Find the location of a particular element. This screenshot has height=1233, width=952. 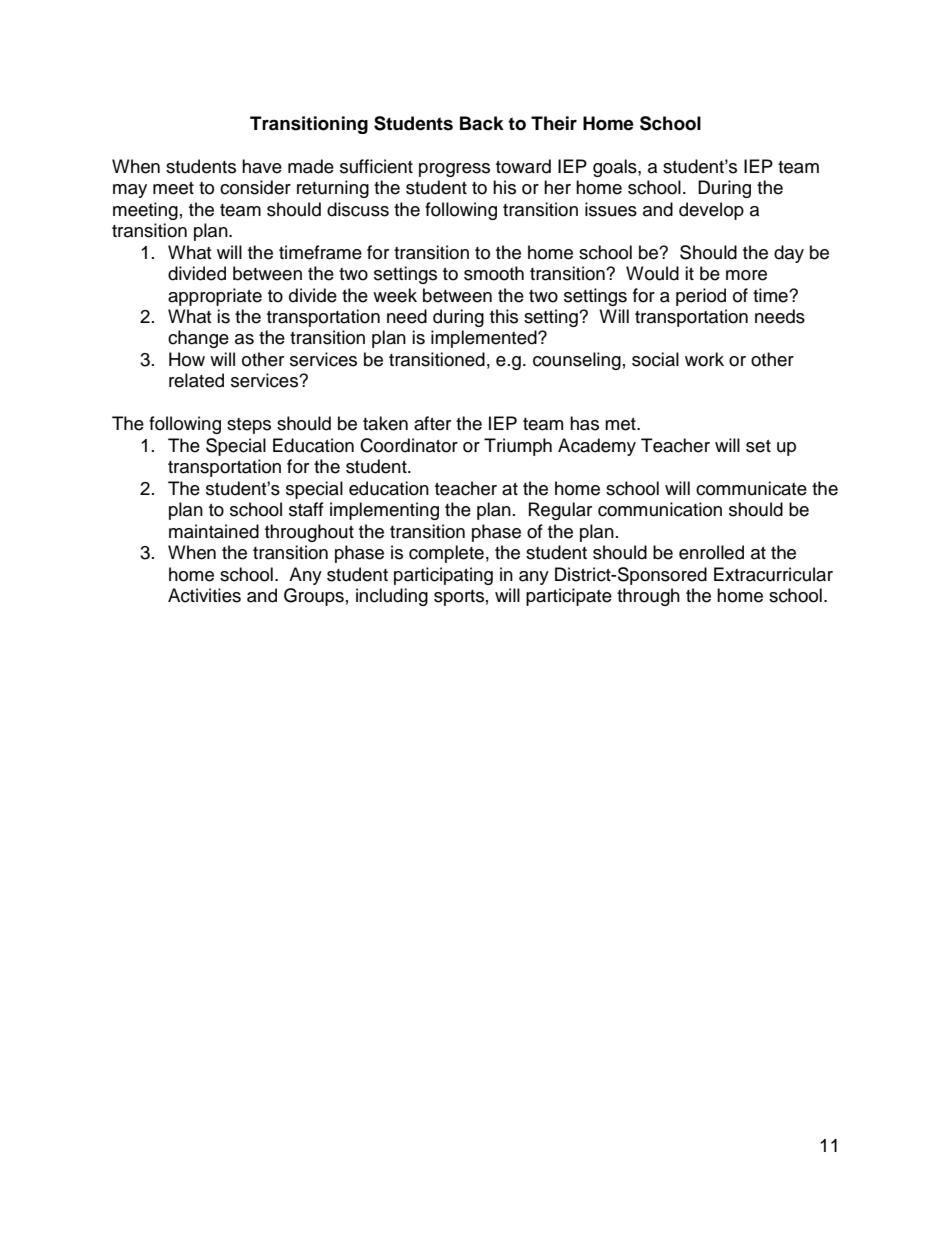

Back is located at coordinates (482, 123).
